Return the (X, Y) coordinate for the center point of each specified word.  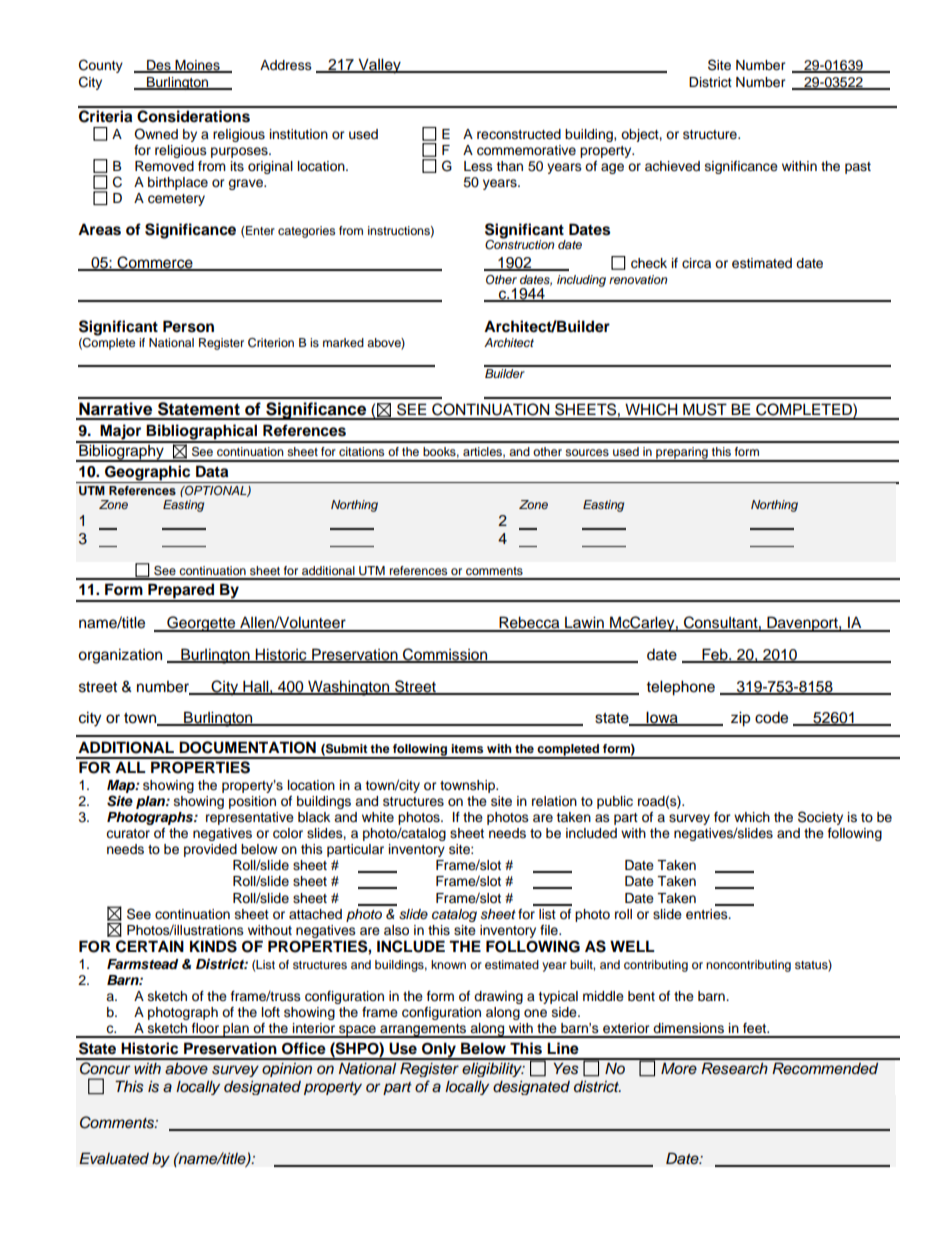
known (448, 964)
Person (188, 326)
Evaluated (114, 1158)
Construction (519, 243)
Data (212, 471)
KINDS (213, 946)
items (467, 748)
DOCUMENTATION (247, 747)
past (858, 168)
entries (708, 914)
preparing (682, 454)
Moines (198, 66)
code (771, 717)
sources (587, 452)
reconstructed (519, 134)
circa (696, 263)
